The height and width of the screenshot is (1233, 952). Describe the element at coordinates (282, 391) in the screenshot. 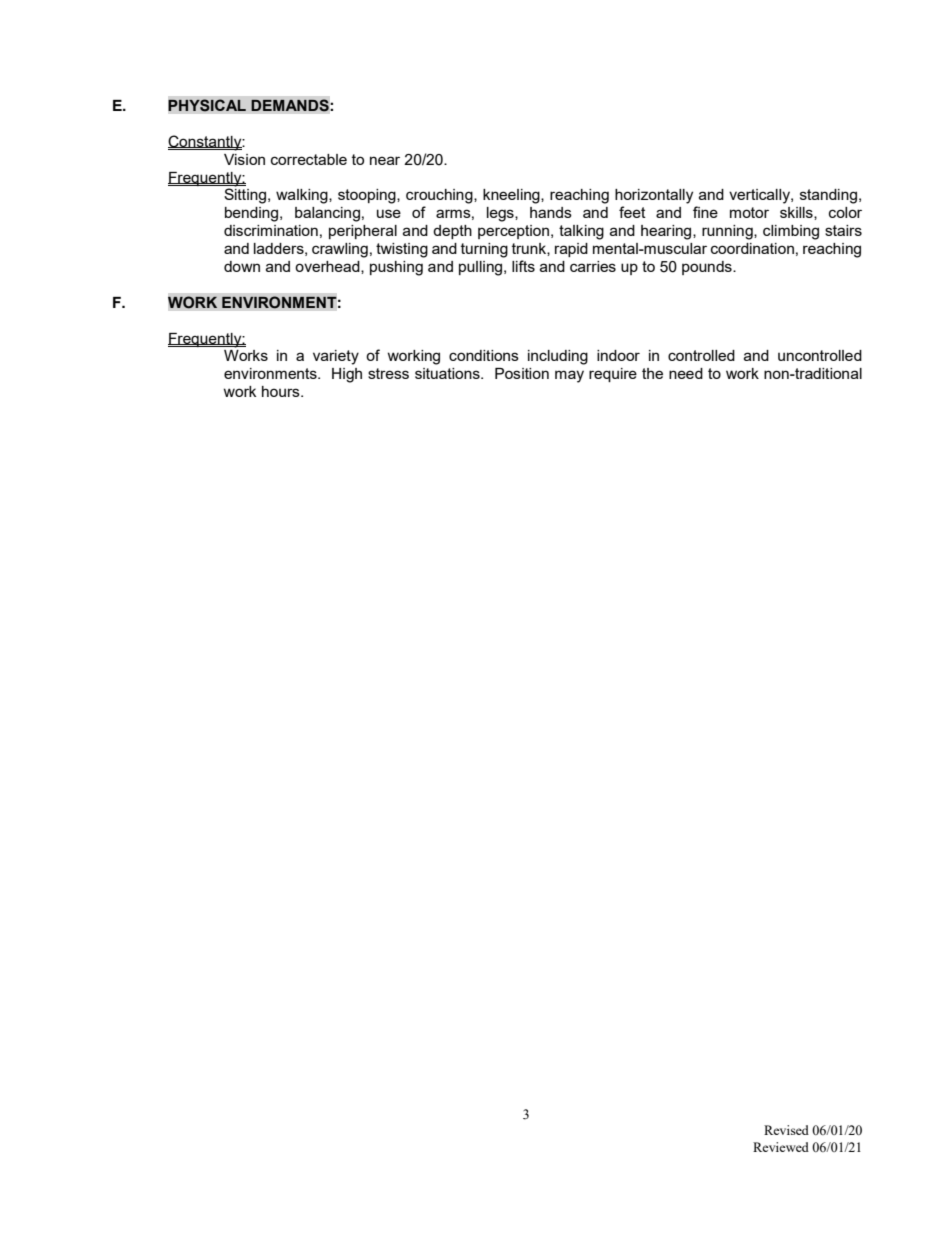

I see `hours` at that location.
